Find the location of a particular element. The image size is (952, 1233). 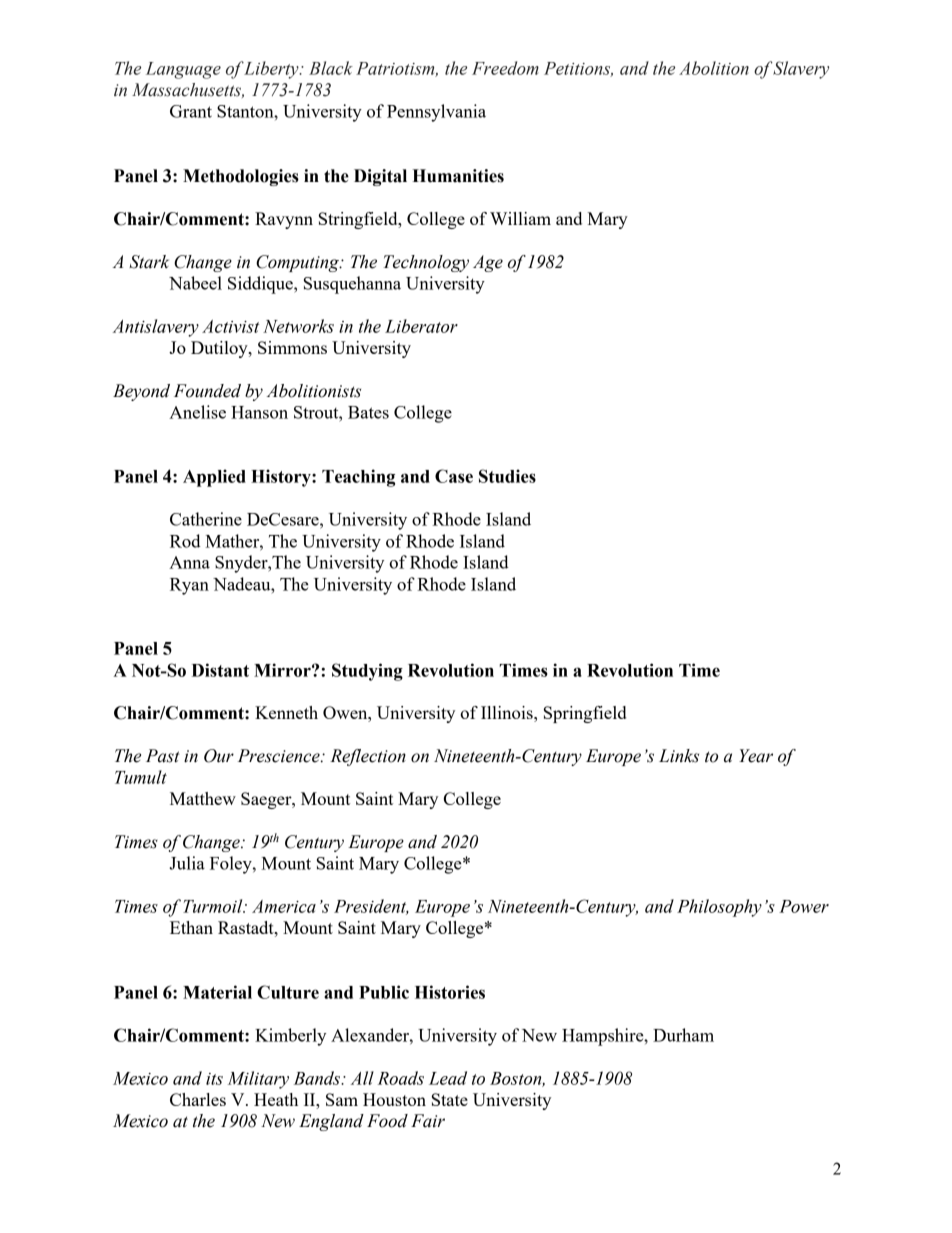

Year is located at coordinates (756, 756).
